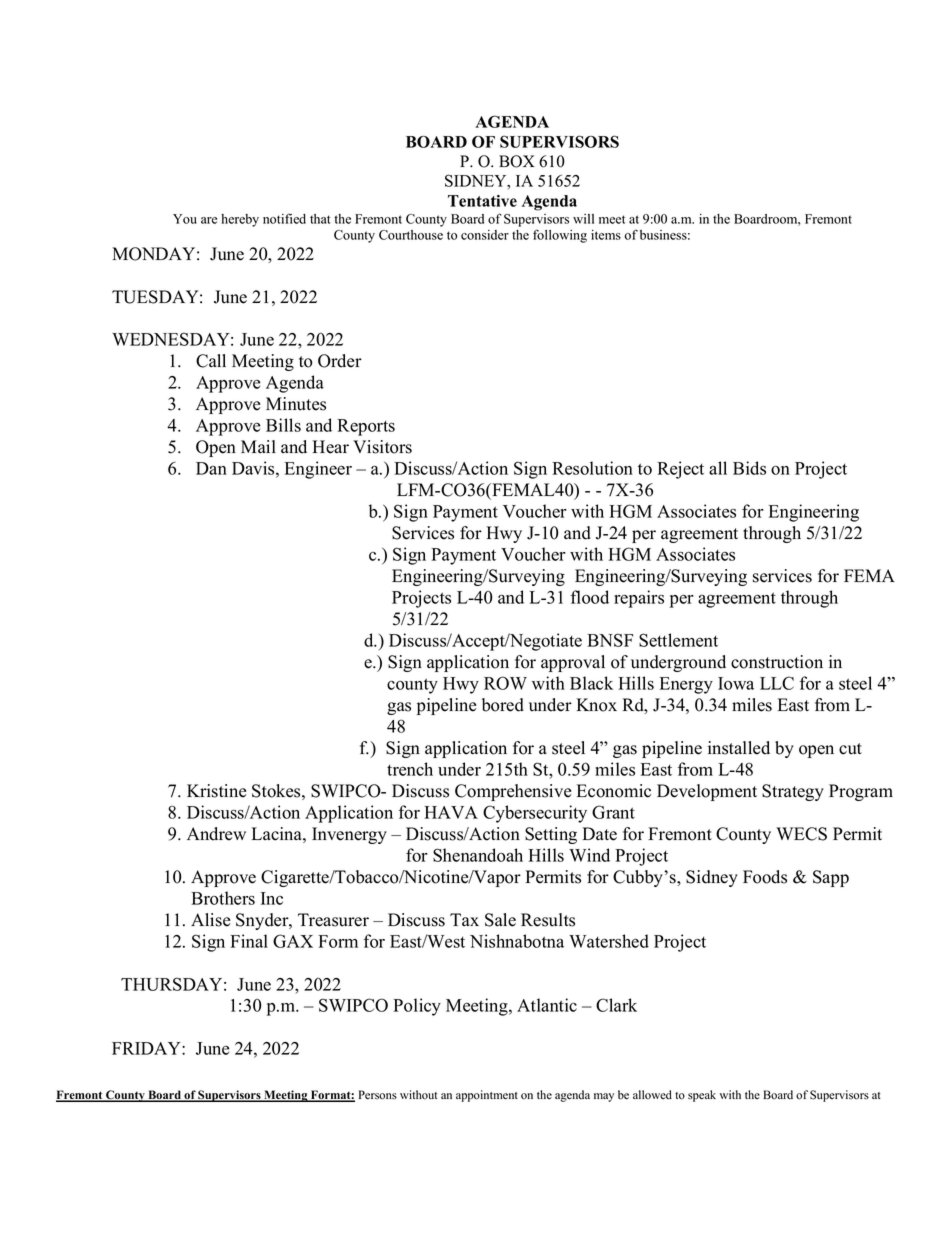 The width and height of the document is (952, 1233). Describe the element at coordinates (500, 920) in the document. I see `Sale` at that location.
